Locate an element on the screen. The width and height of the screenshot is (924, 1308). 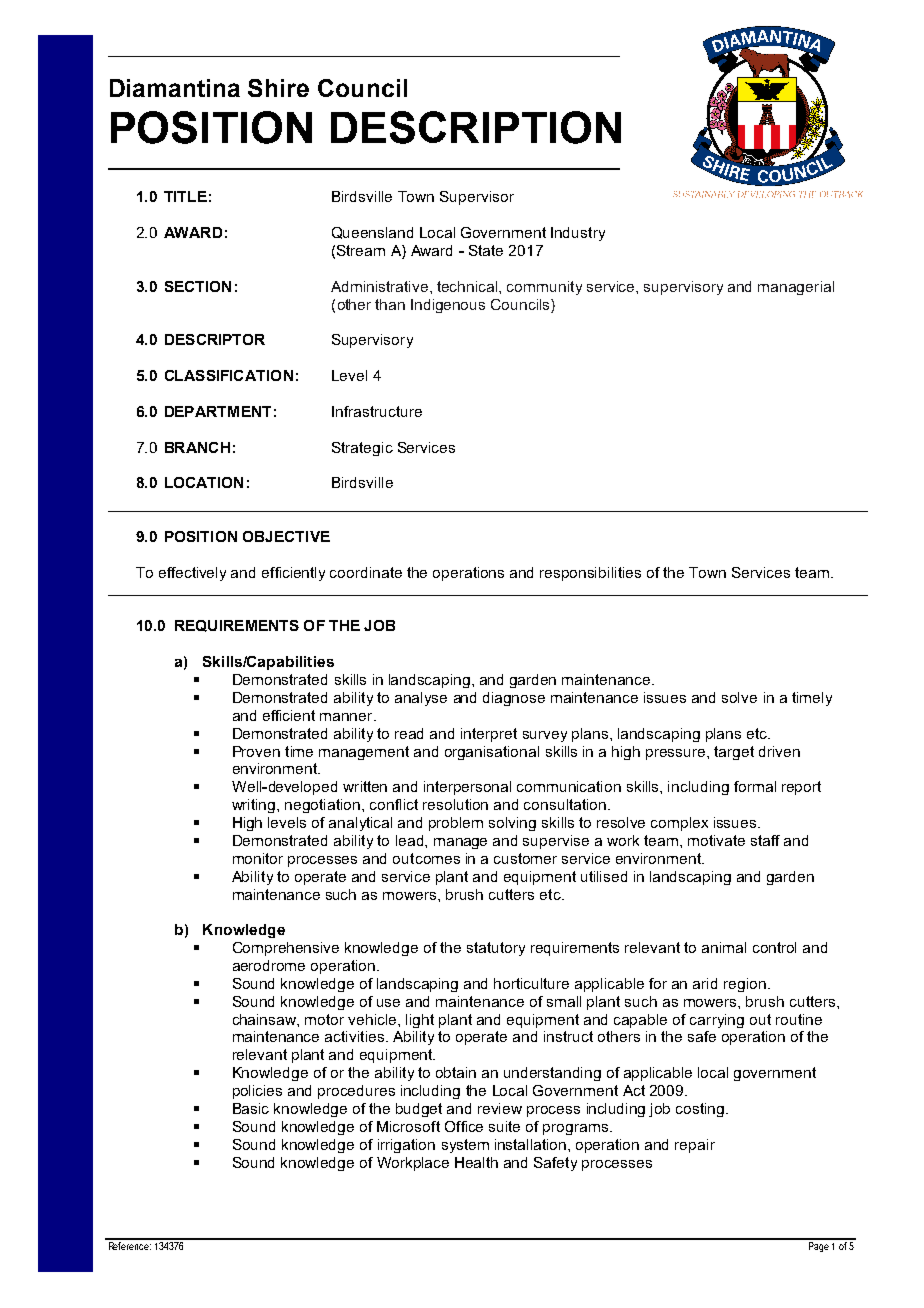
motivate is located at coordinates (716, 840).
